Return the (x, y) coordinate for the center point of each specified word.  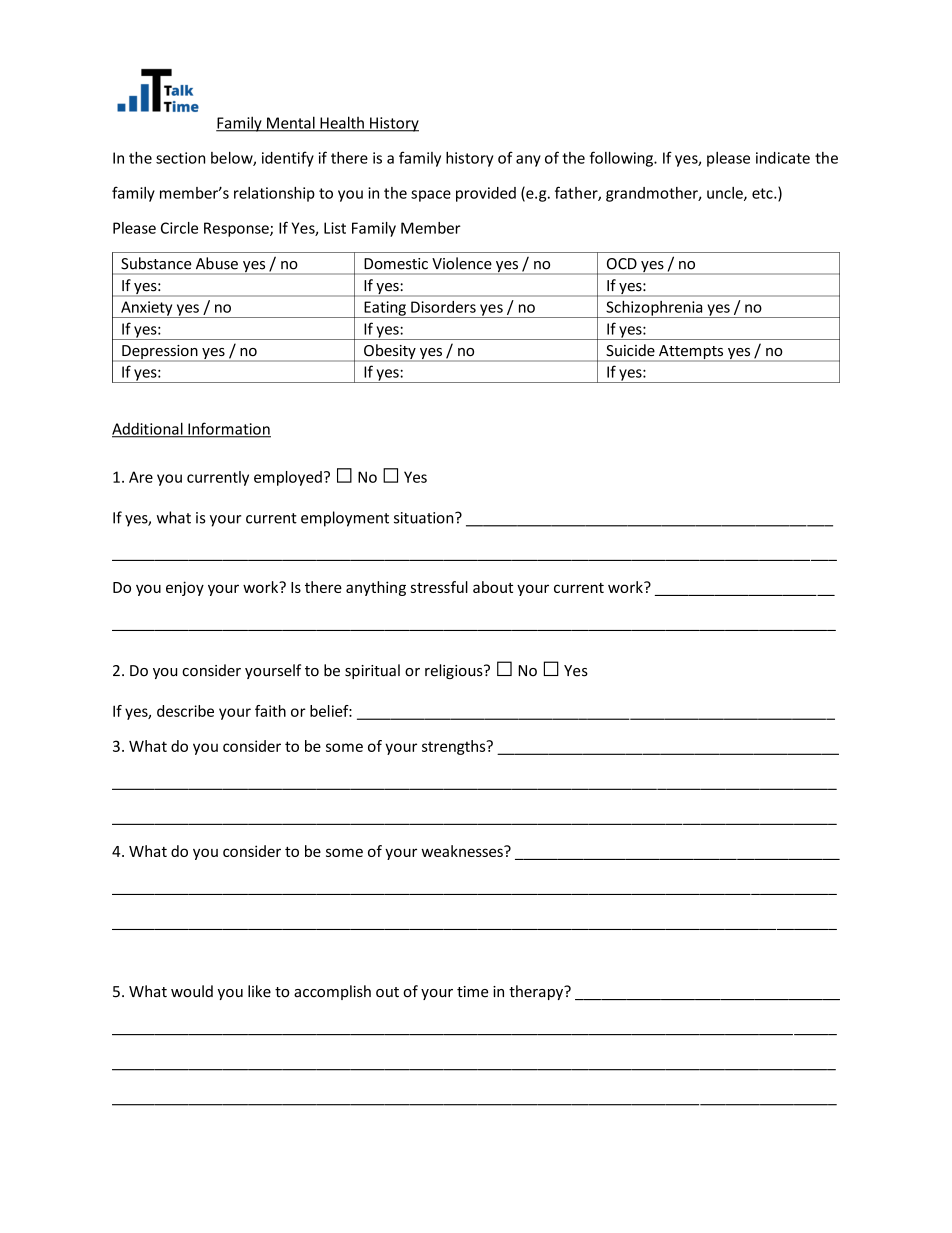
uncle (726, 194)
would (192, 991)
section (180, 158)
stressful (439, 587)
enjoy (185, 588)
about (493, 587)
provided (486, 194)
